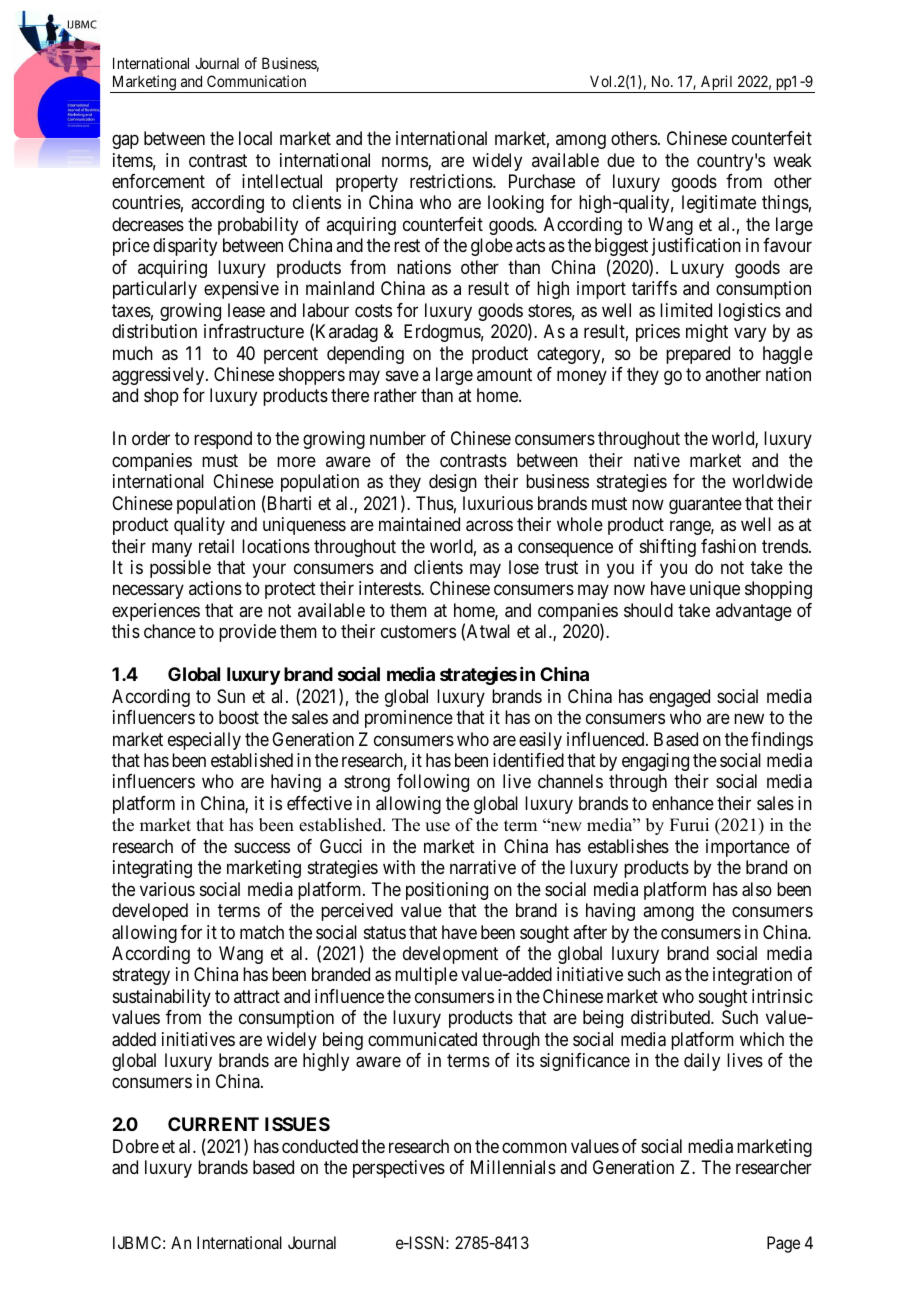 The height and width of the screenshot is (1308, 924). Describe the element at coordinates (255, 138) in the screenshot. I see `local` at that location.
